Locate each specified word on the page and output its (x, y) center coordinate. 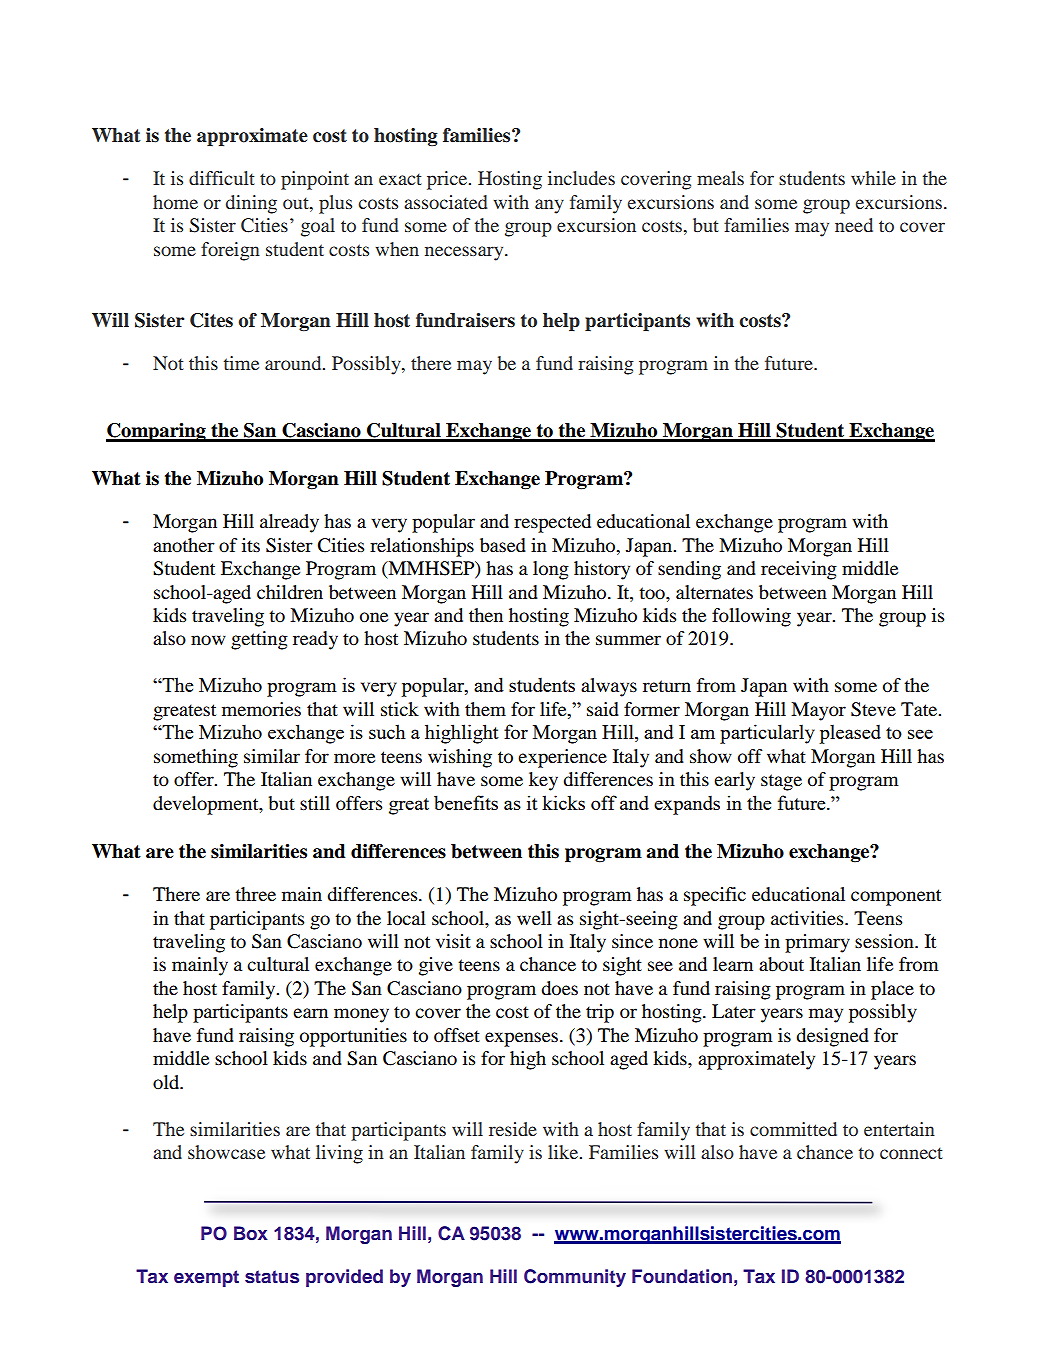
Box (251, 1233)
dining (251, 204)
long (551, 570)
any (549, 206)
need (854, 225)
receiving (799, 570)
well (534, 918)
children (290, 592)
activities (808, 918)
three (255, 894)
